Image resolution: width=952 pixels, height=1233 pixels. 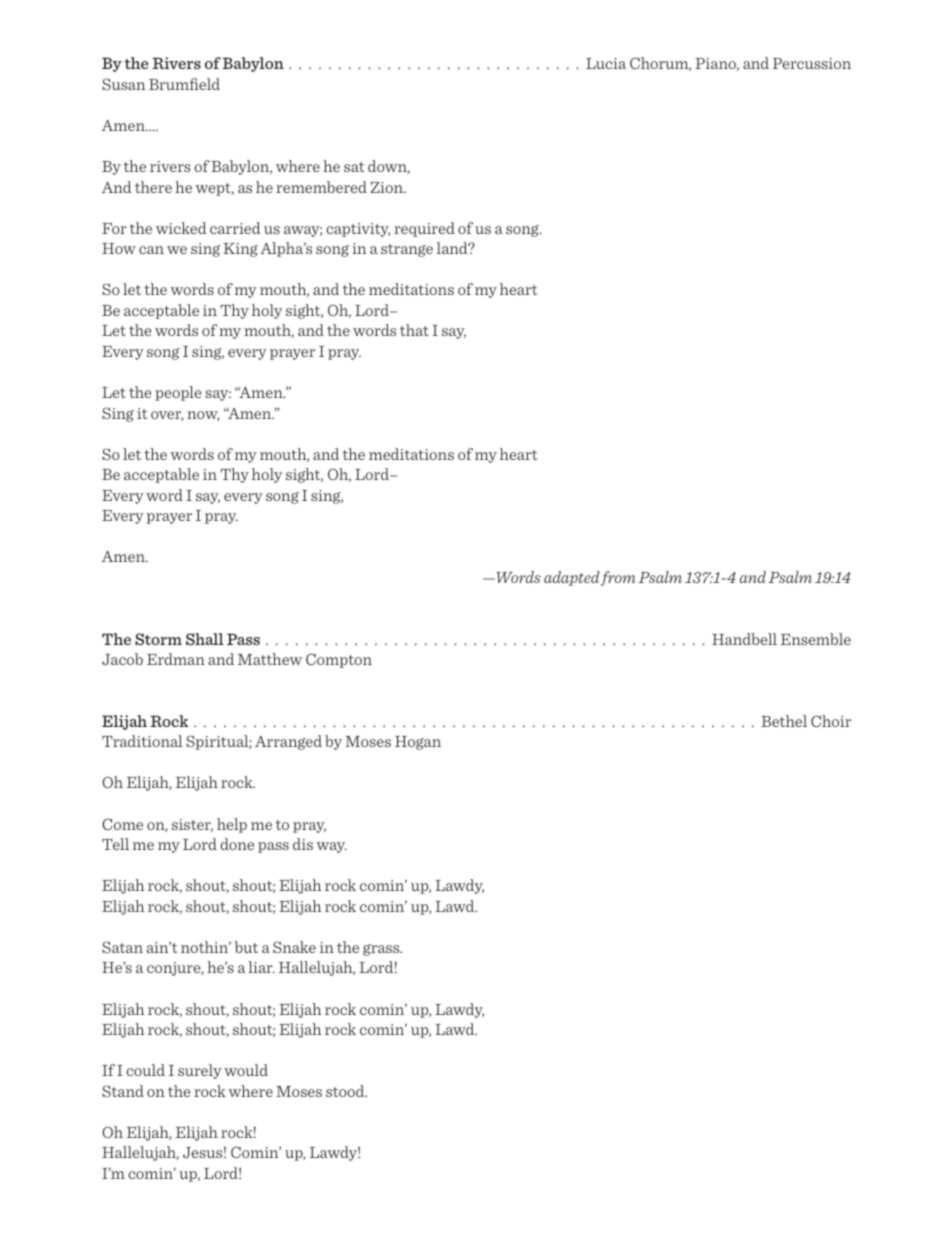 I want to click on Susan, so click(x=123, y=84).
